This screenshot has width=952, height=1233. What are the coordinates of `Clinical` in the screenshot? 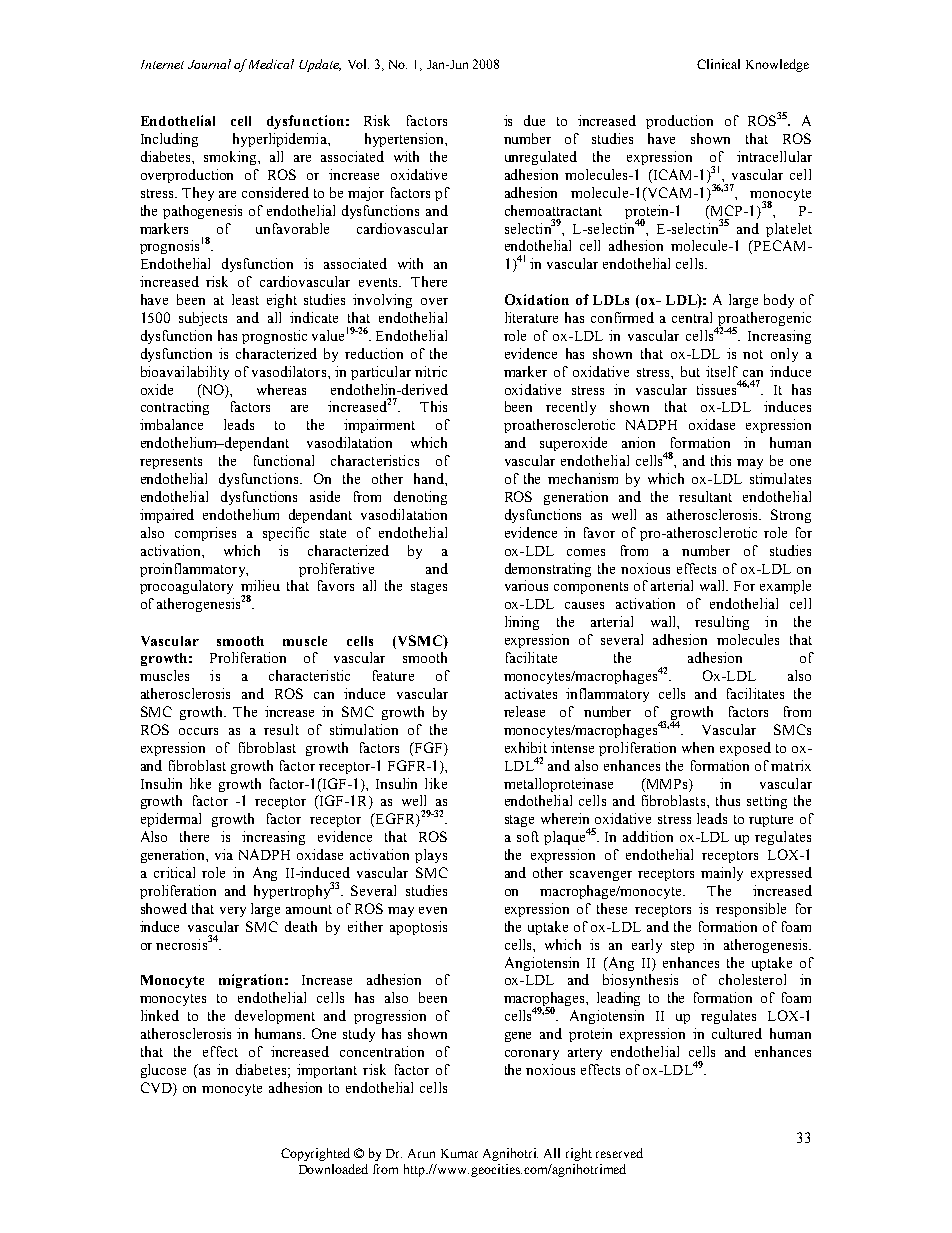 It's located at (718, 64).
